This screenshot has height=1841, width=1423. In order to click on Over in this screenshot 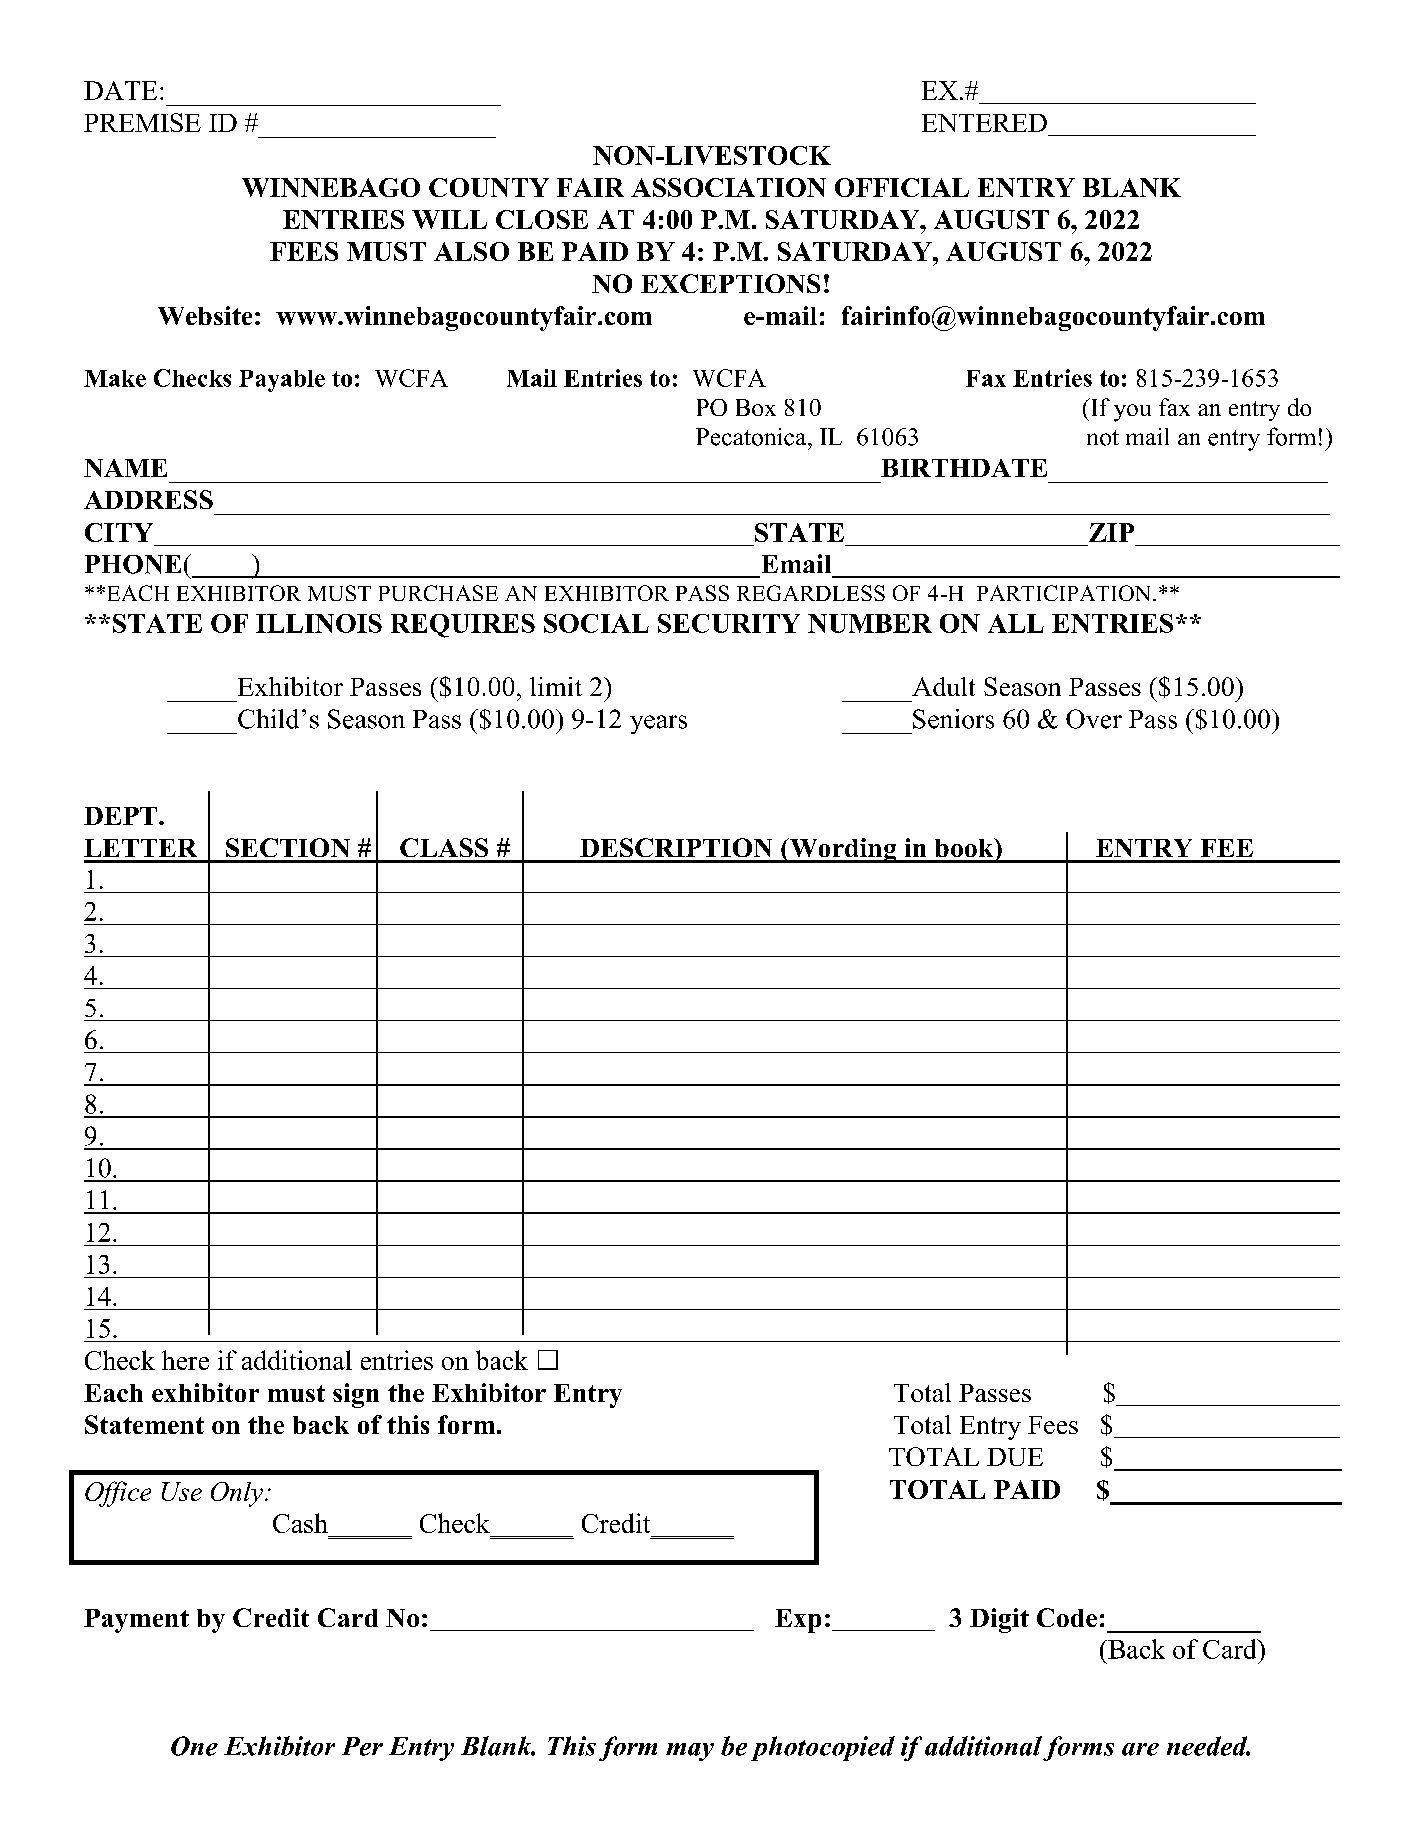, I will do `click(1094, 719)`.
